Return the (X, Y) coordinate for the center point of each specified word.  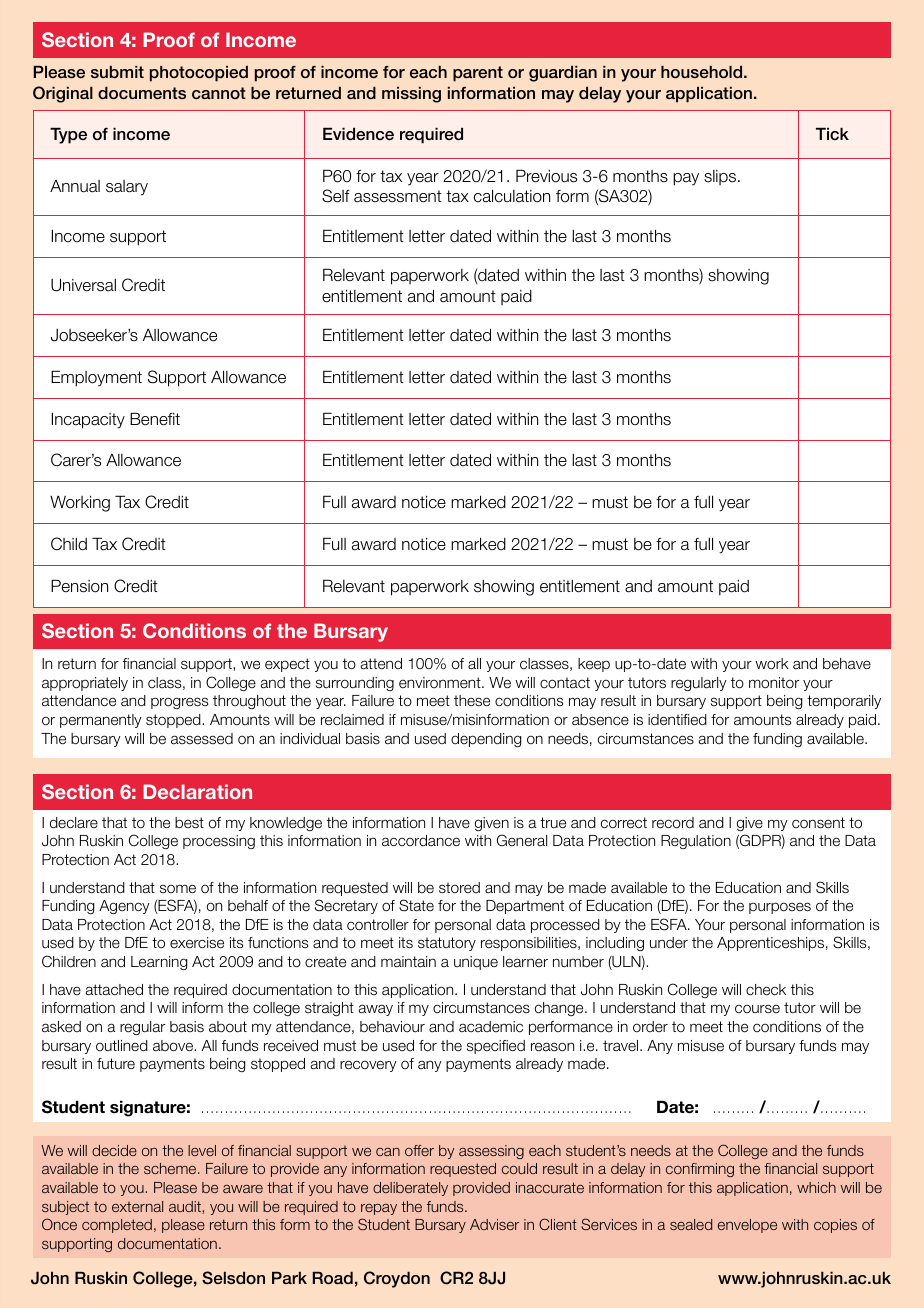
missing (411, 95)
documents (142, 93)
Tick (832, 134)
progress (179, 703)
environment (441, 683)
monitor (774, 683)
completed (117, 1226)
